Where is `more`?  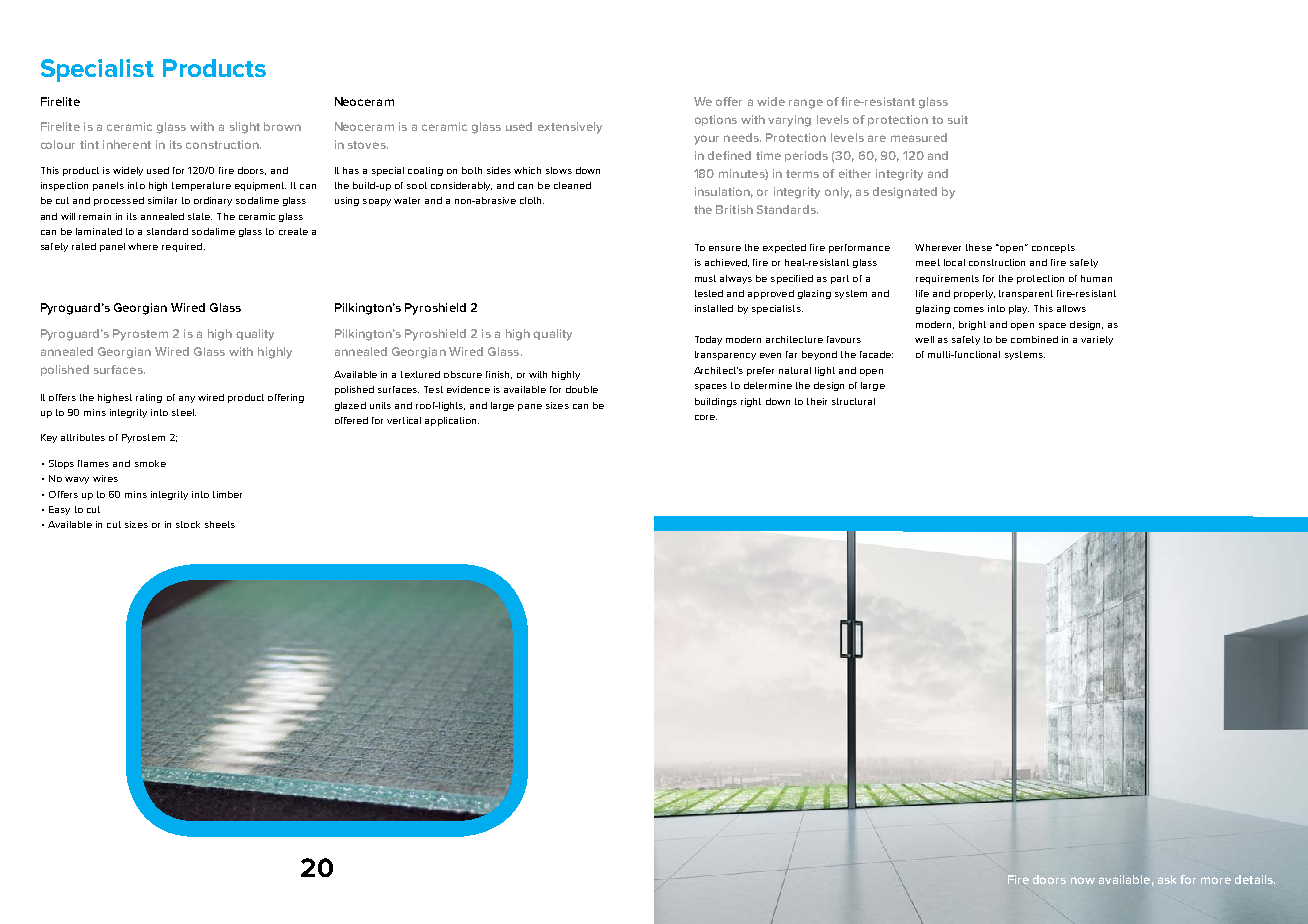 more is located at coordinates (1216, 880).
